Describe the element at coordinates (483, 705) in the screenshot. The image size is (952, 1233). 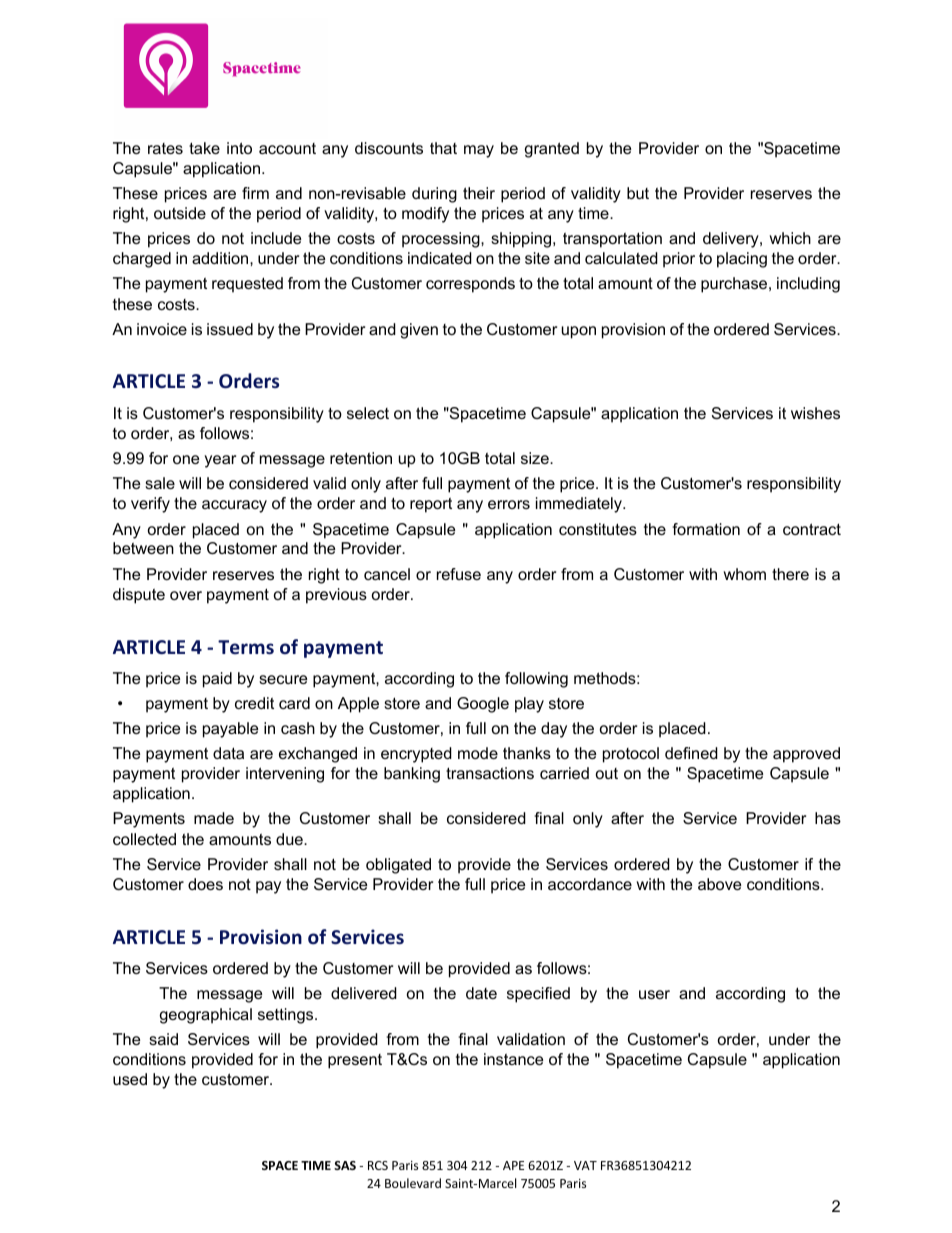
I see `Google` at that location.
